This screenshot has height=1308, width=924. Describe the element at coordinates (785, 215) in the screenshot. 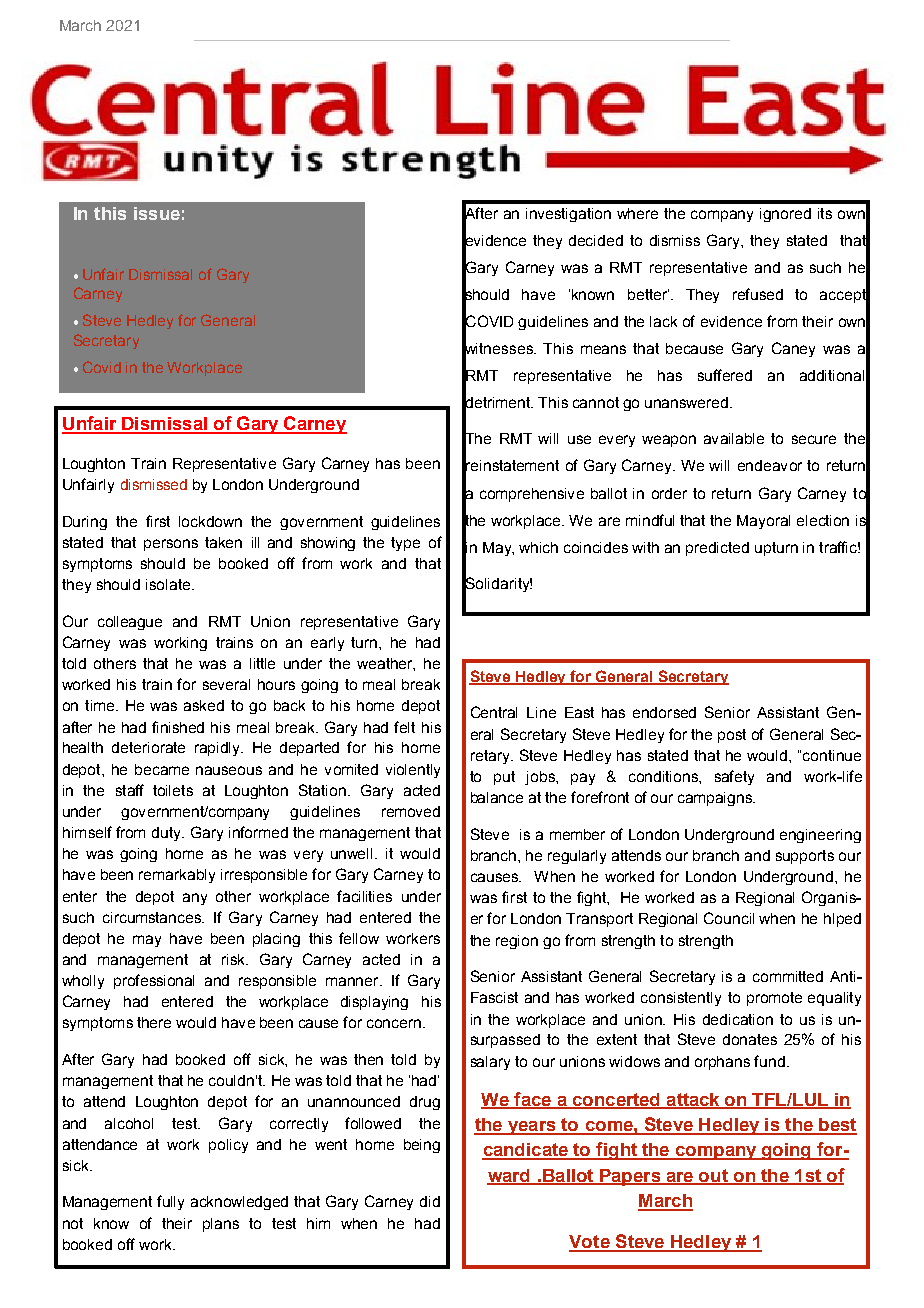

I see `ignored` at that location.
